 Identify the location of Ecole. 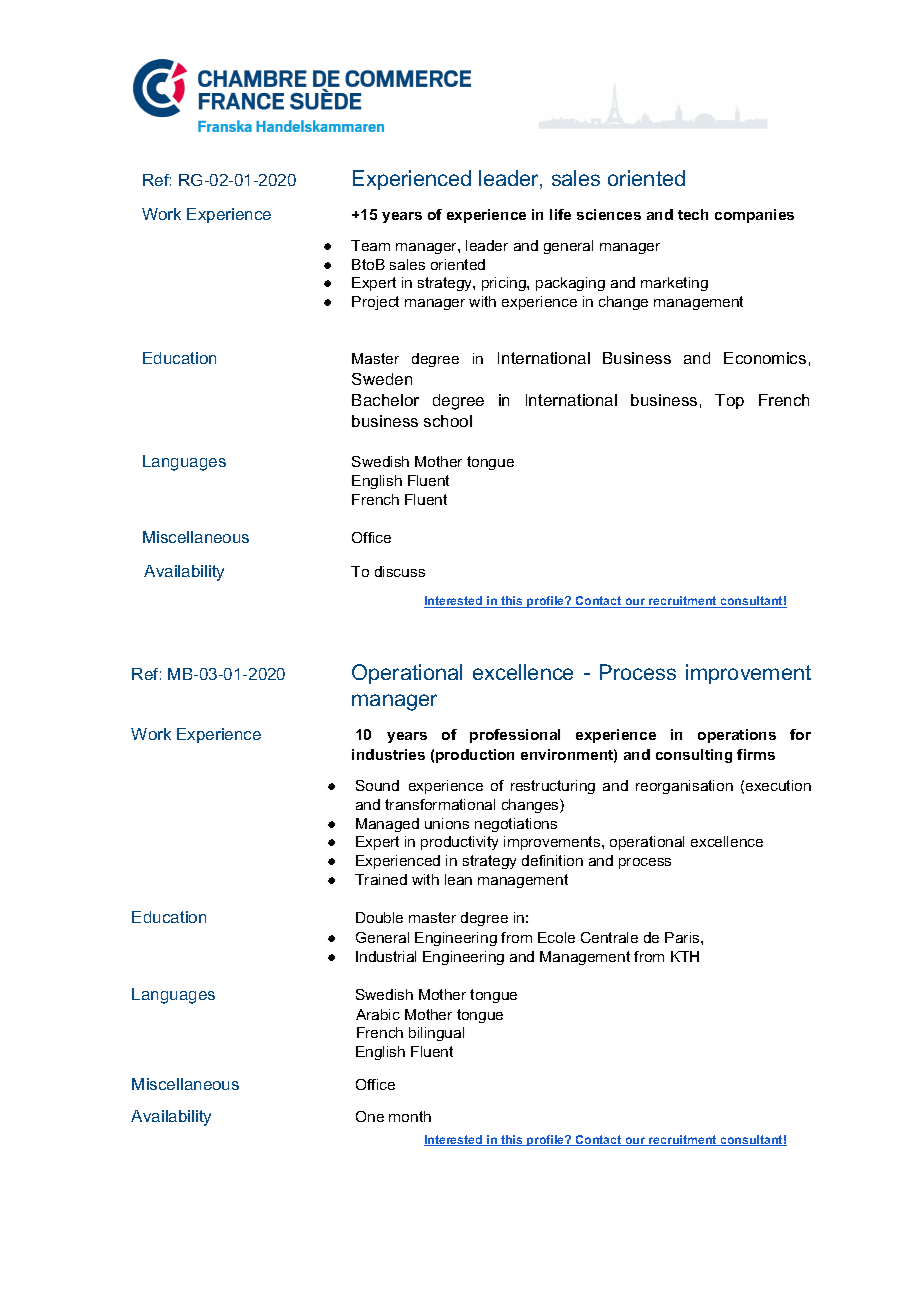
(556, 937).
